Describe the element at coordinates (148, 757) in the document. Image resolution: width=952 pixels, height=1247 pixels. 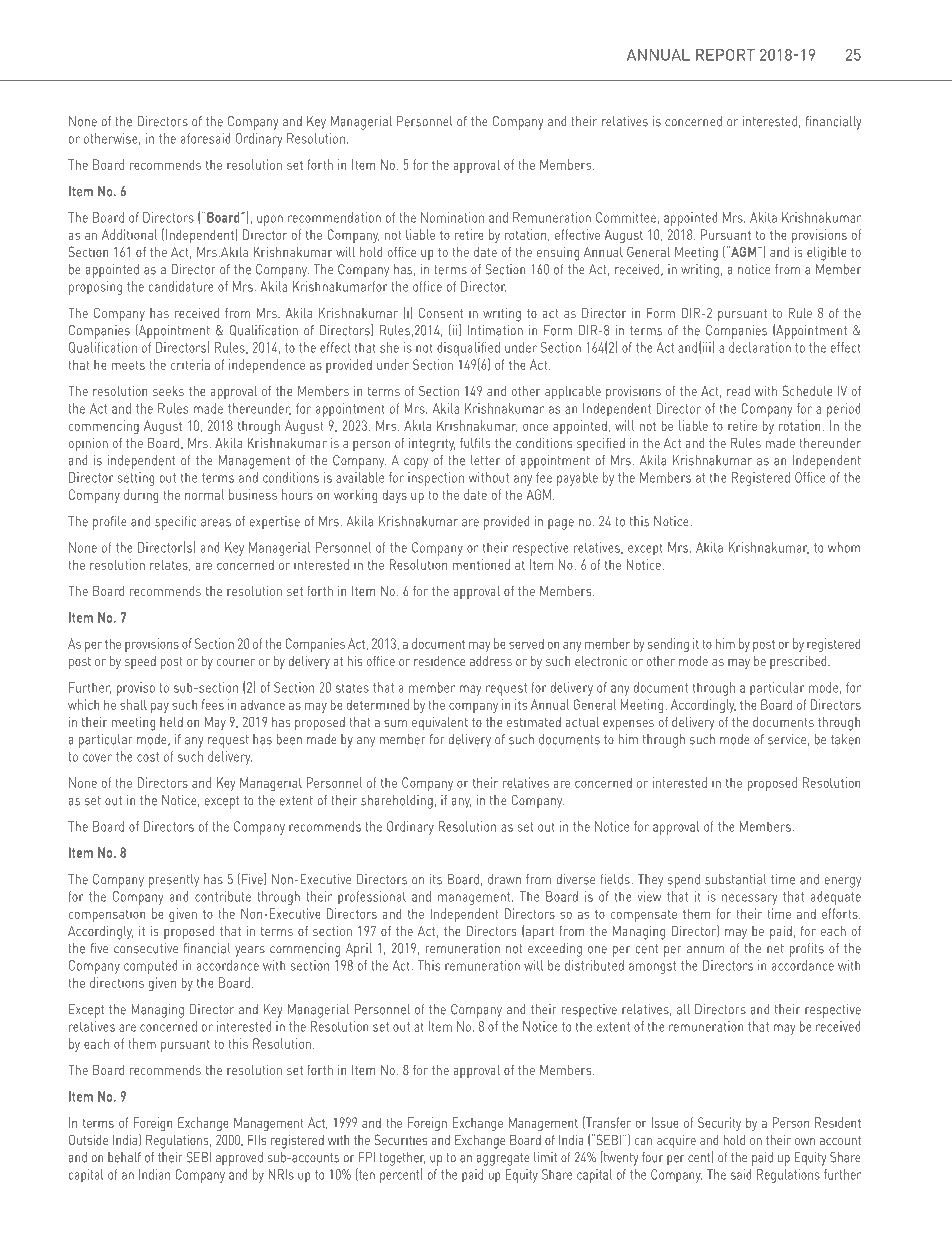
I see `cost` at that location.
